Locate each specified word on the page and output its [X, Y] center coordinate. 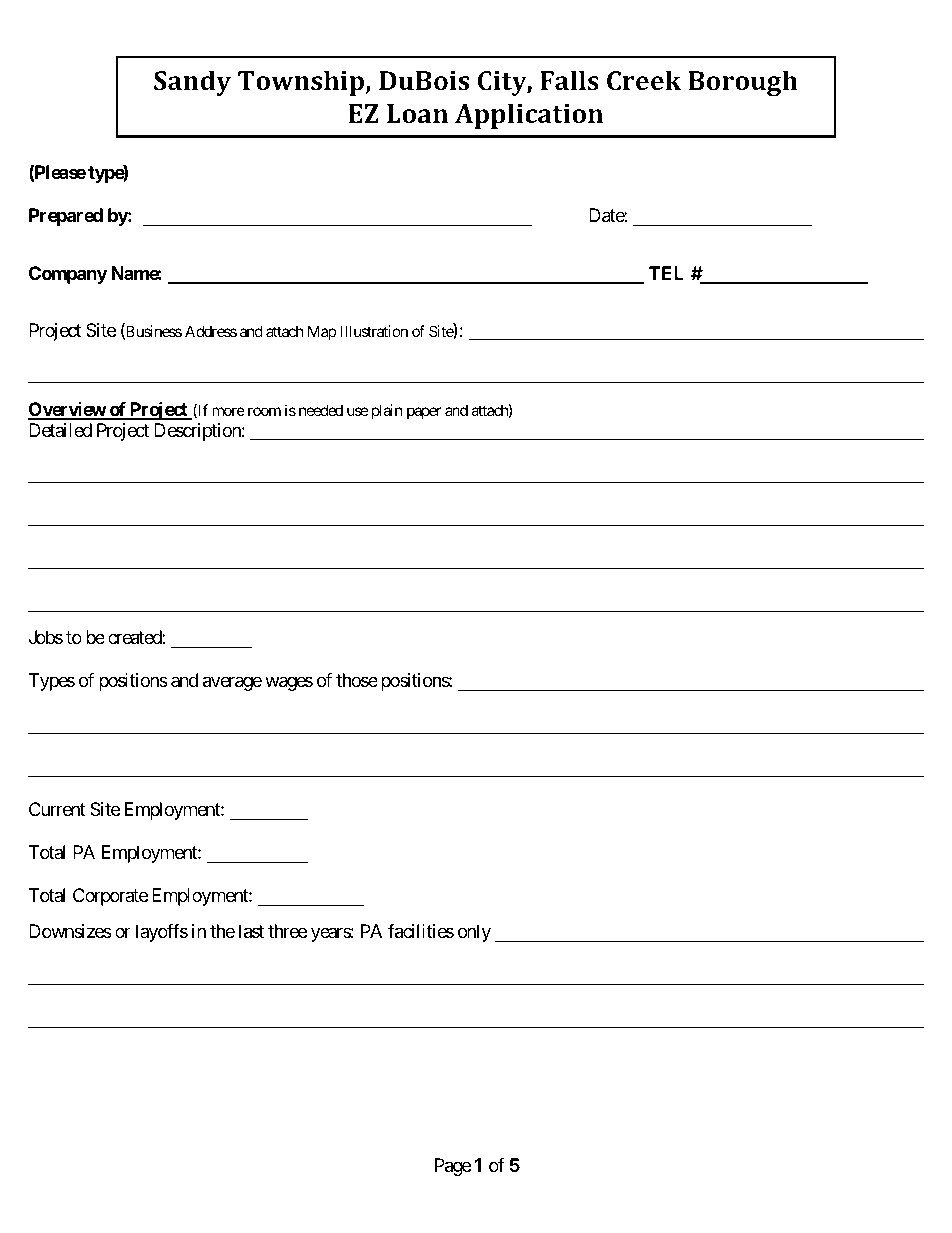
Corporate [110, 897]
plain [385, 411]
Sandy [192, 83]
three [287, 931]
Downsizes [70, 931]
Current [57, 809]
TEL [666, 273]
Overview [67, 410]
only [474, 933]
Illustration [374, 331]
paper [424, 413]
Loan [417, 113]
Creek [644, 80]
